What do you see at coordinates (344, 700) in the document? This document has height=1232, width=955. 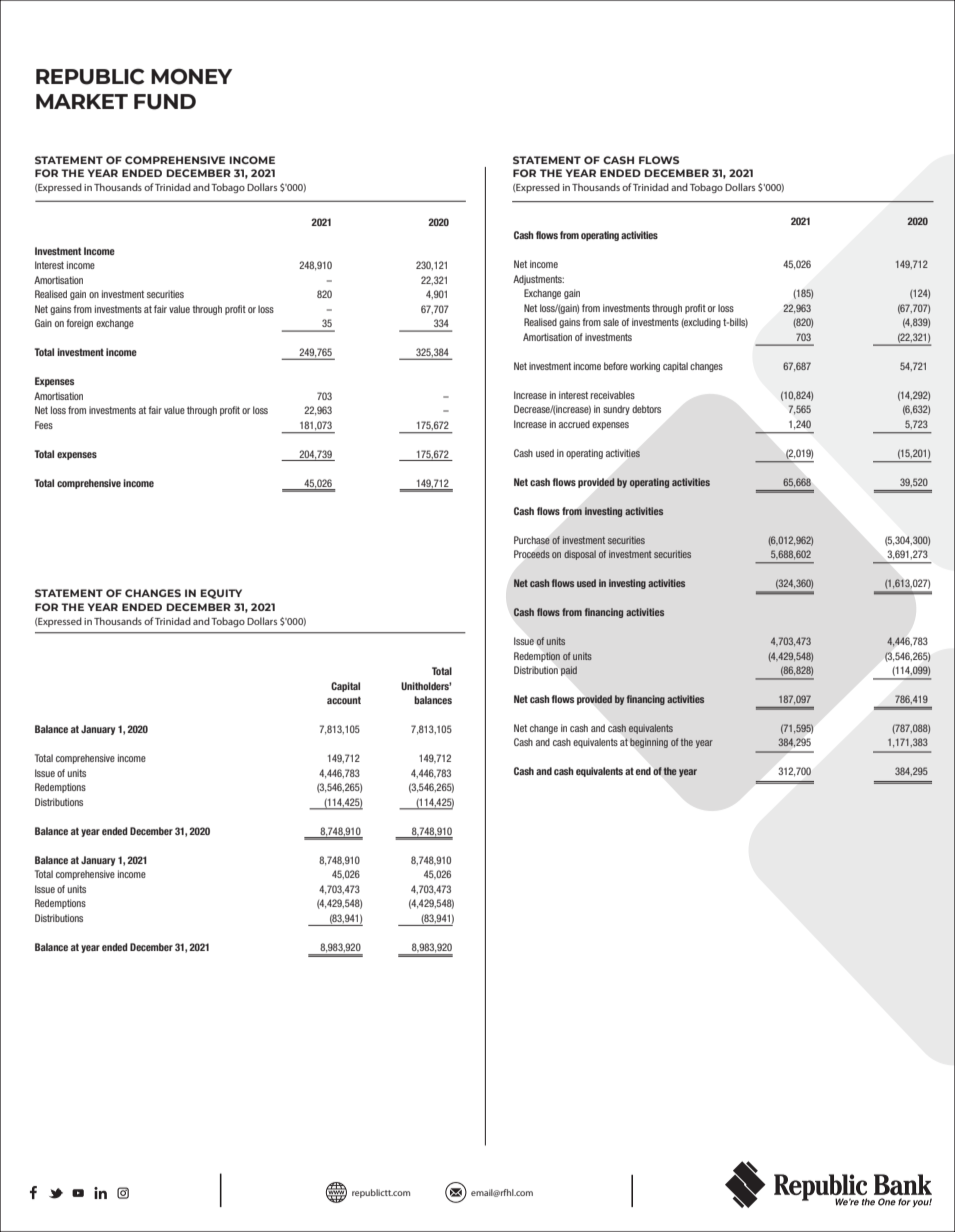 I see `account` at bounding box center [344, 700].
